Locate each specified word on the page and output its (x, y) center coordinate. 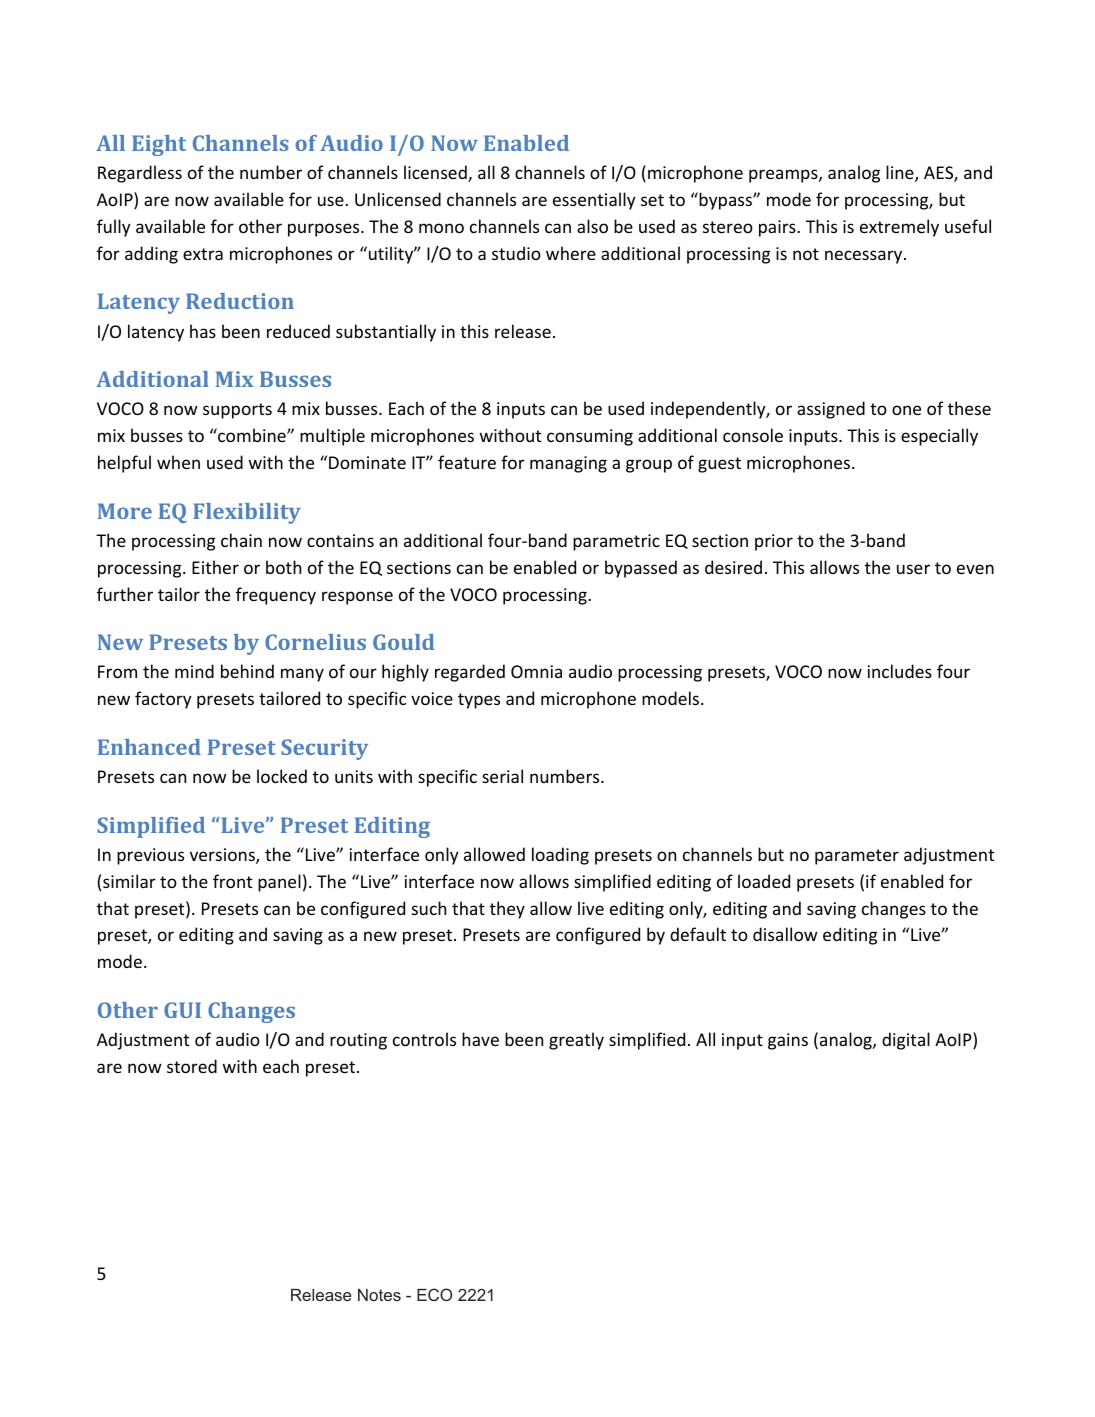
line (901, 173)
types (479, 701)
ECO (434, 1294)
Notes (379, 1295)
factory (163, 700)
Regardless (140, 174)
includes (900, 671)
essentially (594, 201)
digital (906, 1041)
